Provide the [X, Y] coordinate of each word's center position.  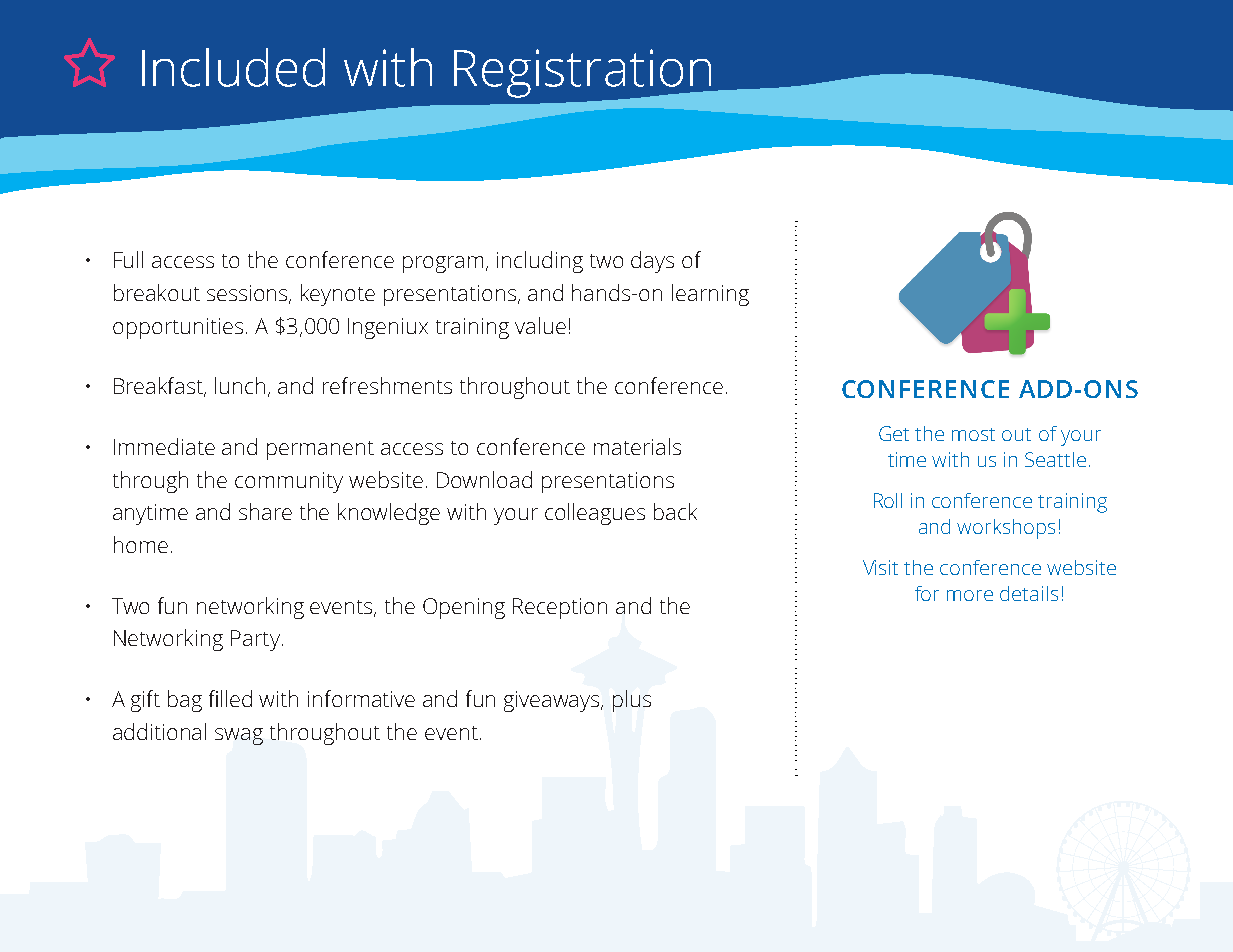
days [652, 262]
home [141, 544]
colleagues [595, 514]
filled [230, 698]
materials [637, 446]
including [540, 262]
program [443, 264]
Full [128, 259]
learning [710, 295]
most [973, 434]
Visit [880, 567]
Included [233, 67]
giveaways [553, 701]
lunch [242, 387]
